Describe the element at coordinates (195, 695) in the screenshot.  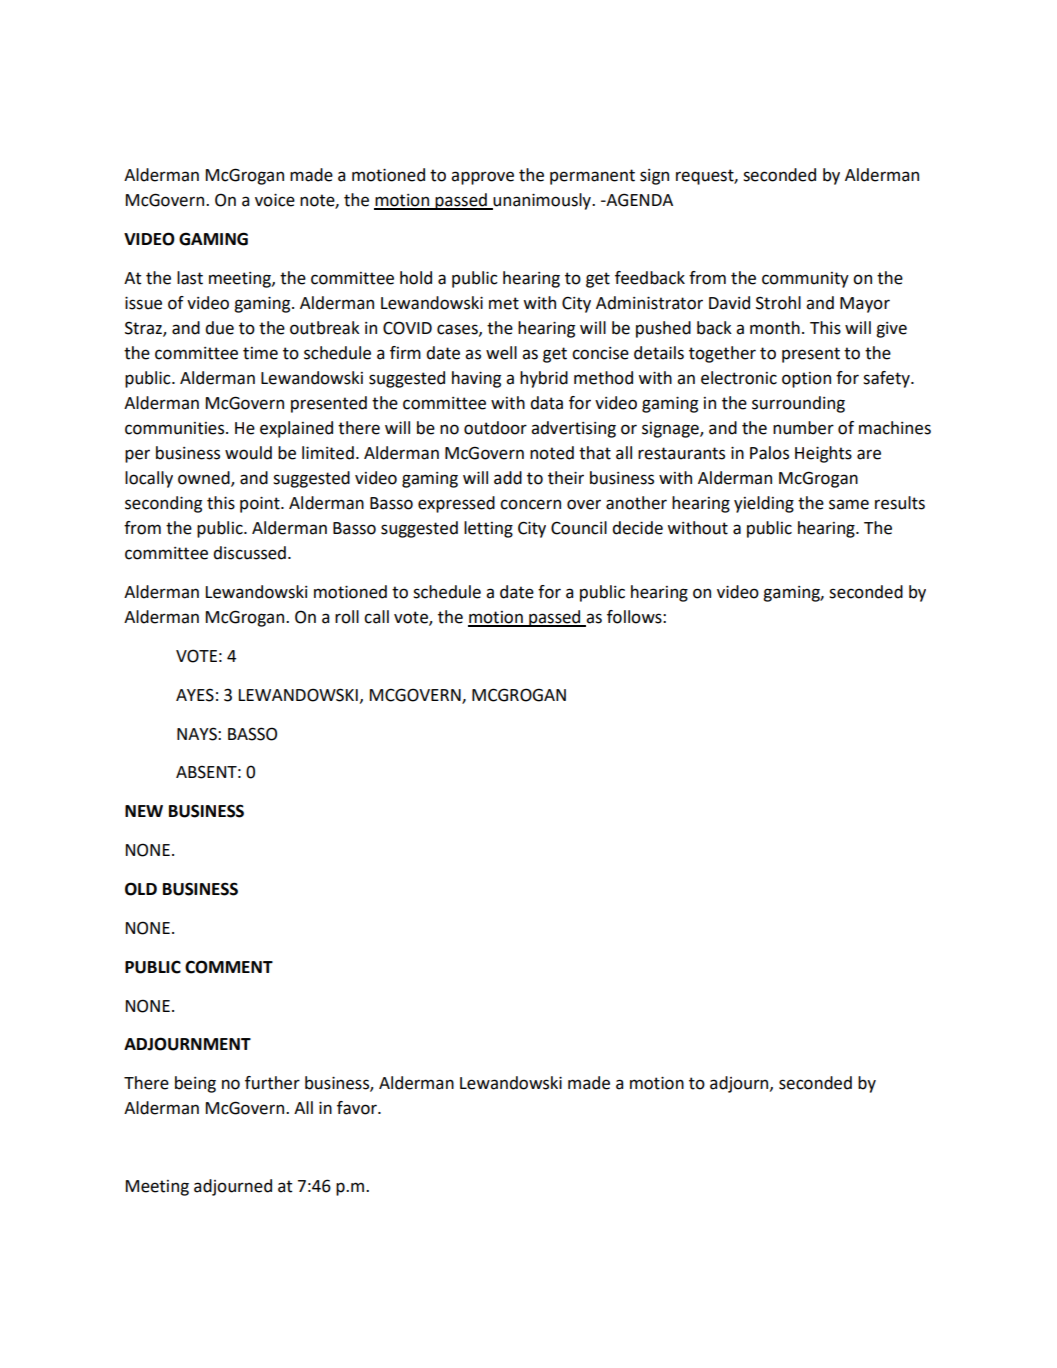
I see `AYES` at that location.
